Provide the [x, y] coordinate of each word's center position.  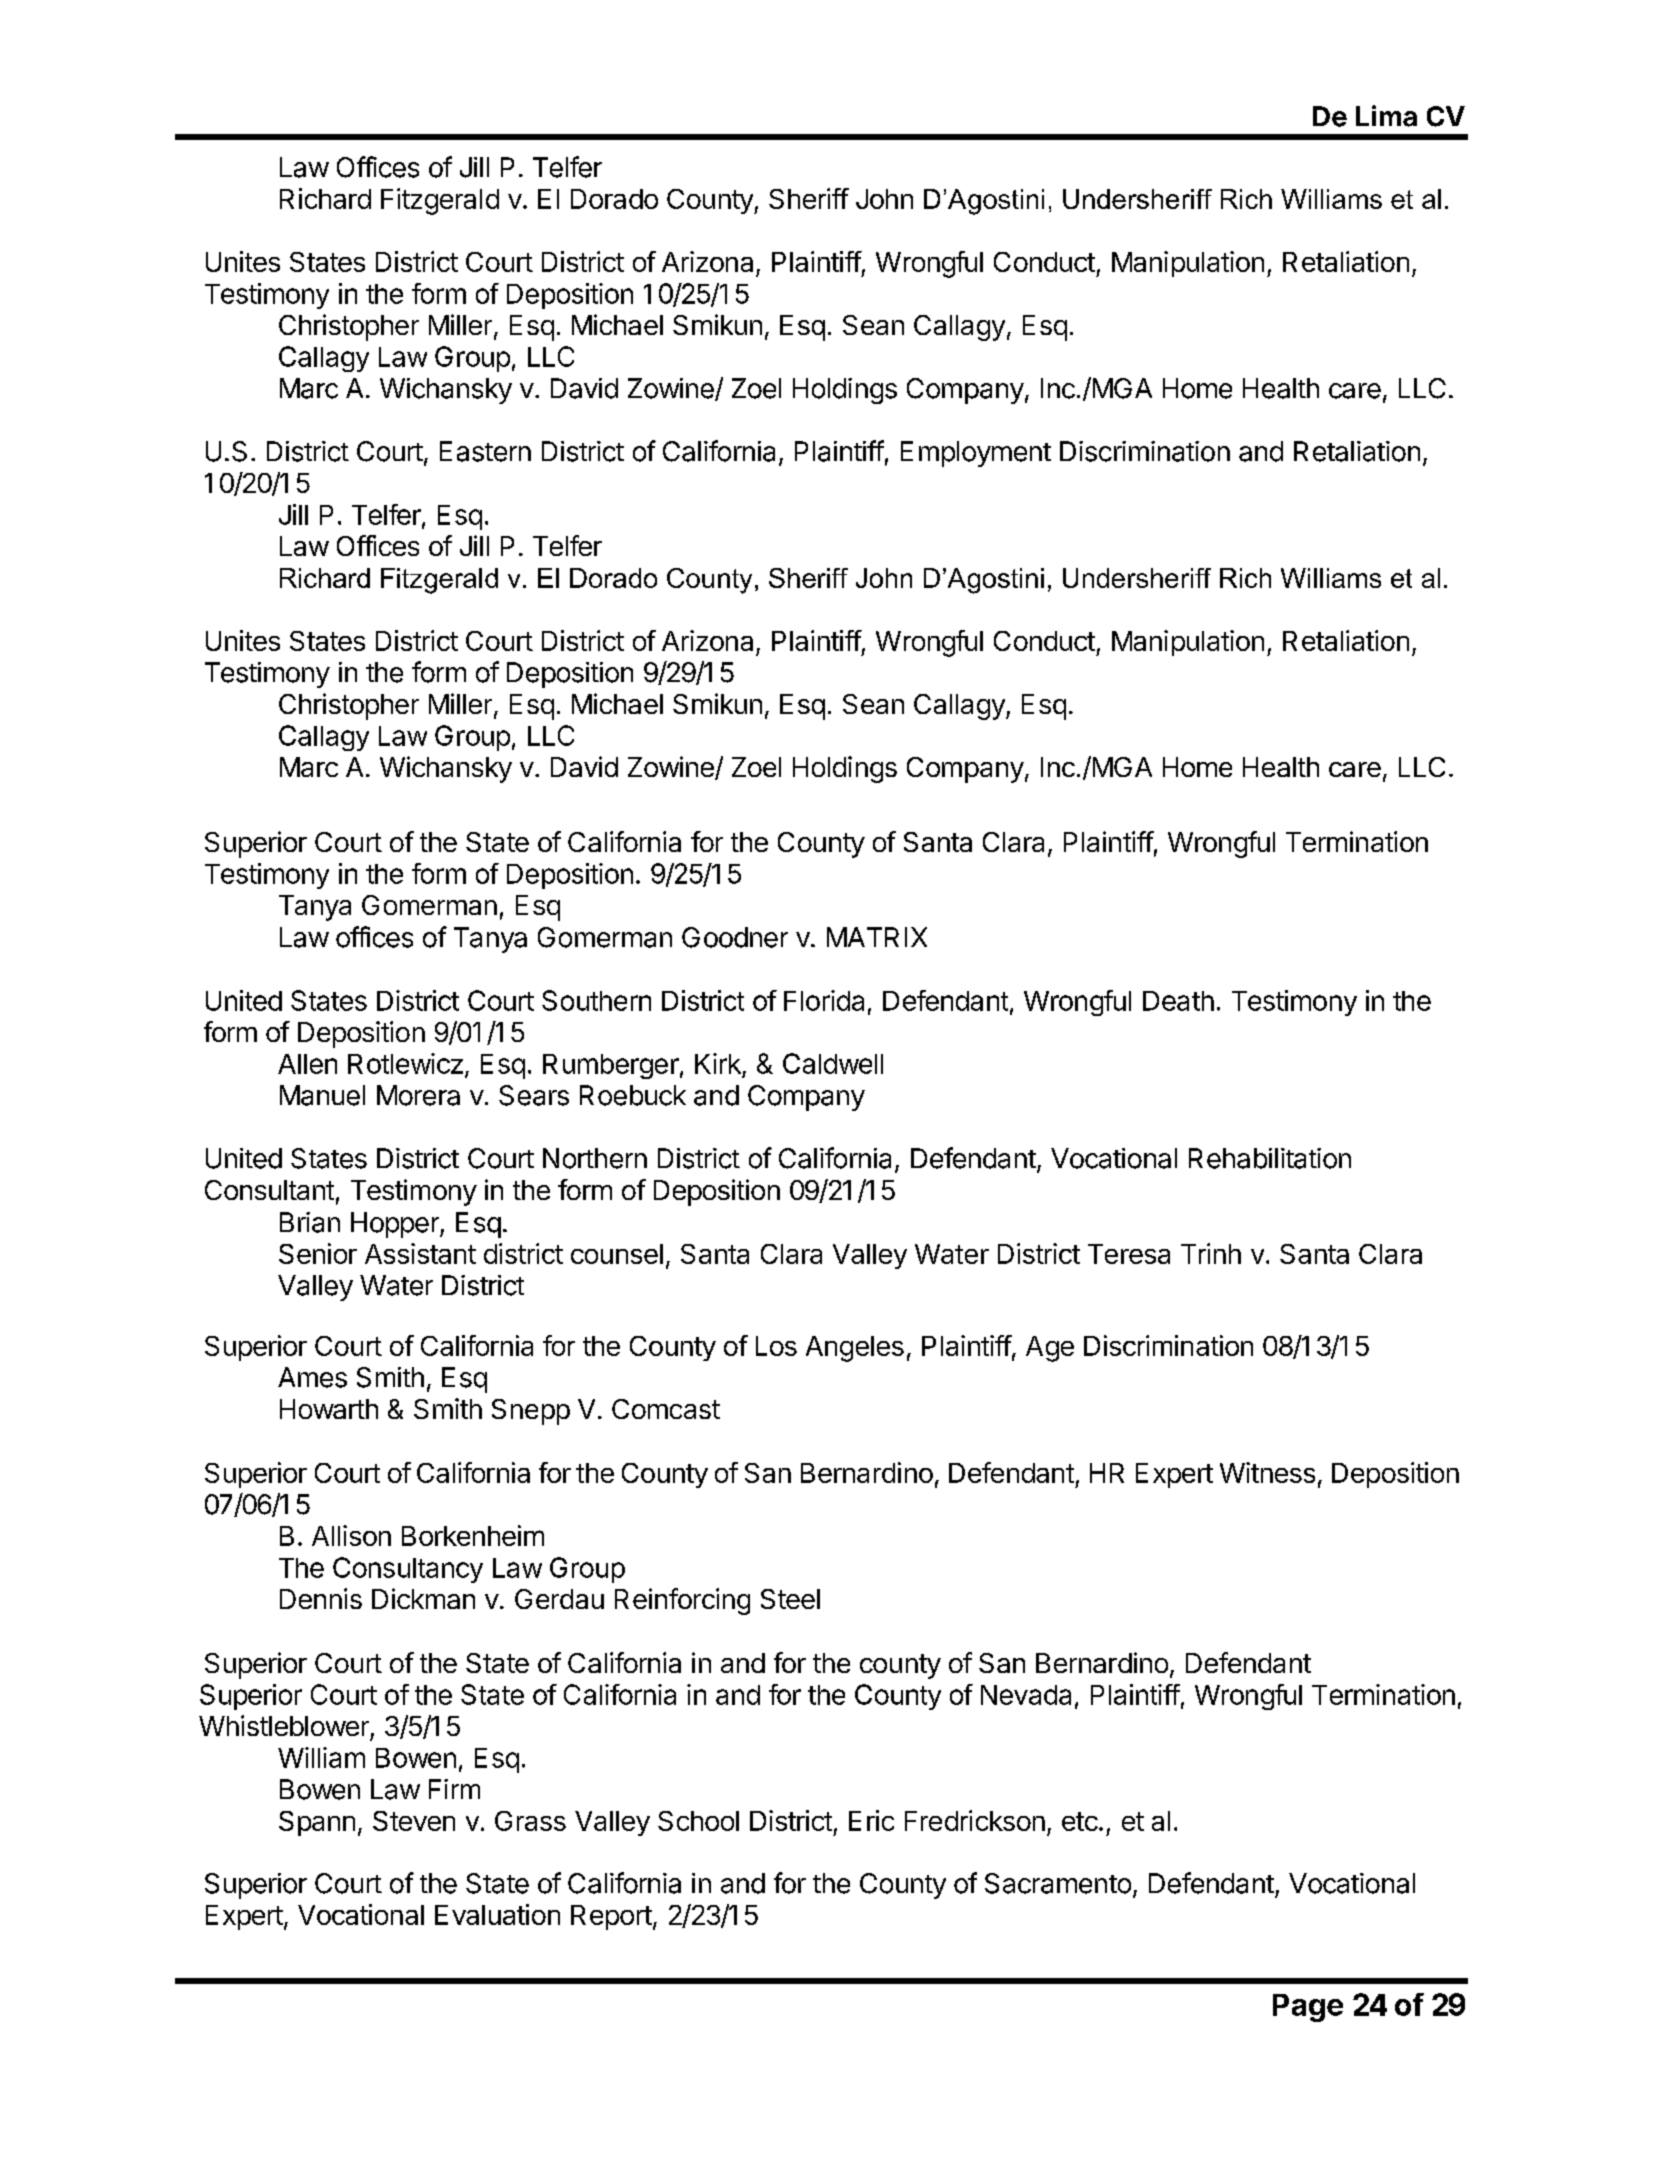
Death [1178, 1001]
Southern [596, 1000]
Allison [351, 1535]
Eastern [485, 451]
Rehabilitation [1270, 1158]
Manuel [322, 1095]
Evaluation [497, 1914]
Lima [1386, 116]
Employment [976, 454]
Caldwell [833, 1063]
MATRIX [877, 937]
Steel [790, 1599]
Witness [1267, 1472]
